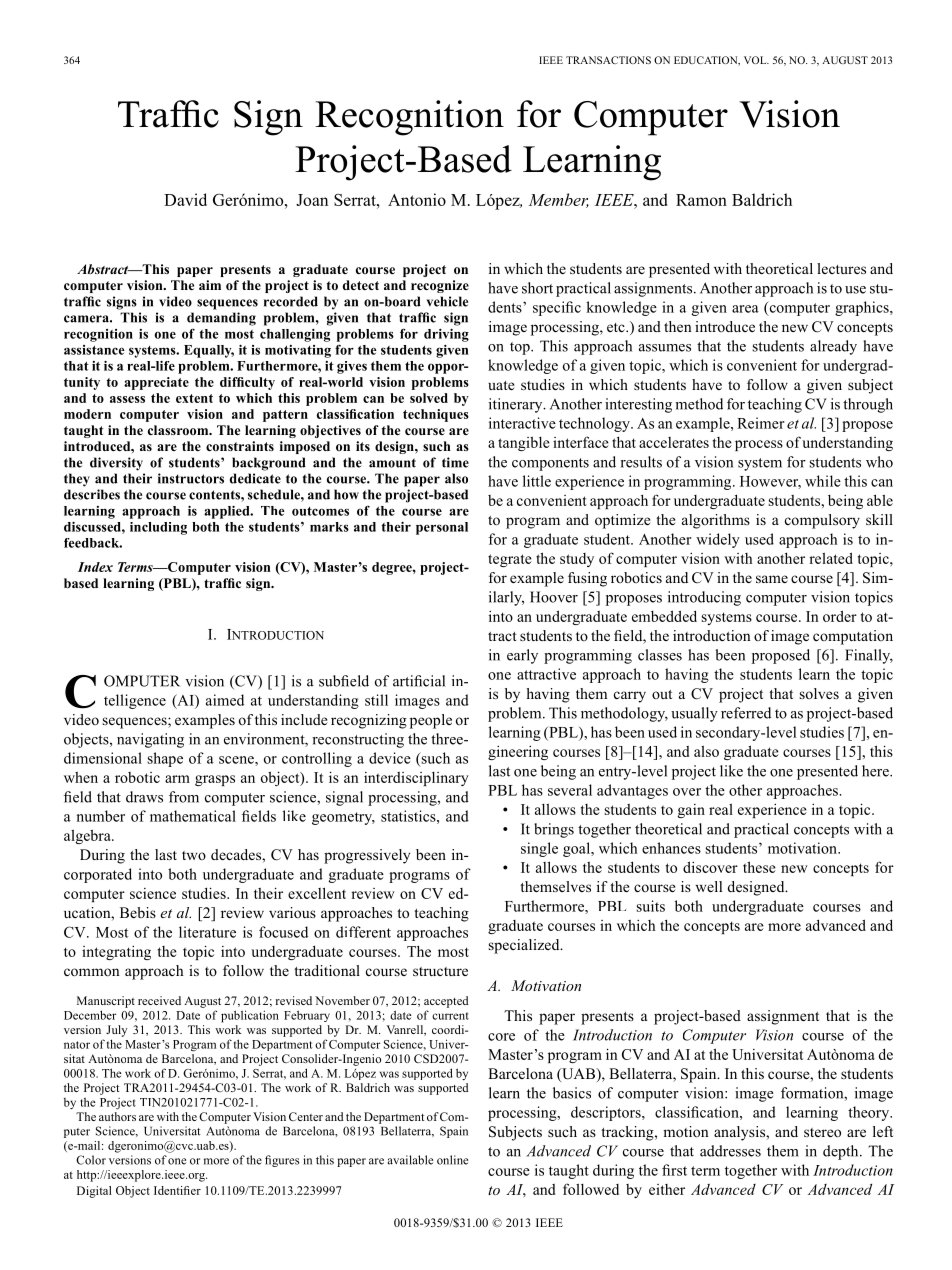 The height and width of the document is (1270, 952). I want to click on these, so click(759, 867).
